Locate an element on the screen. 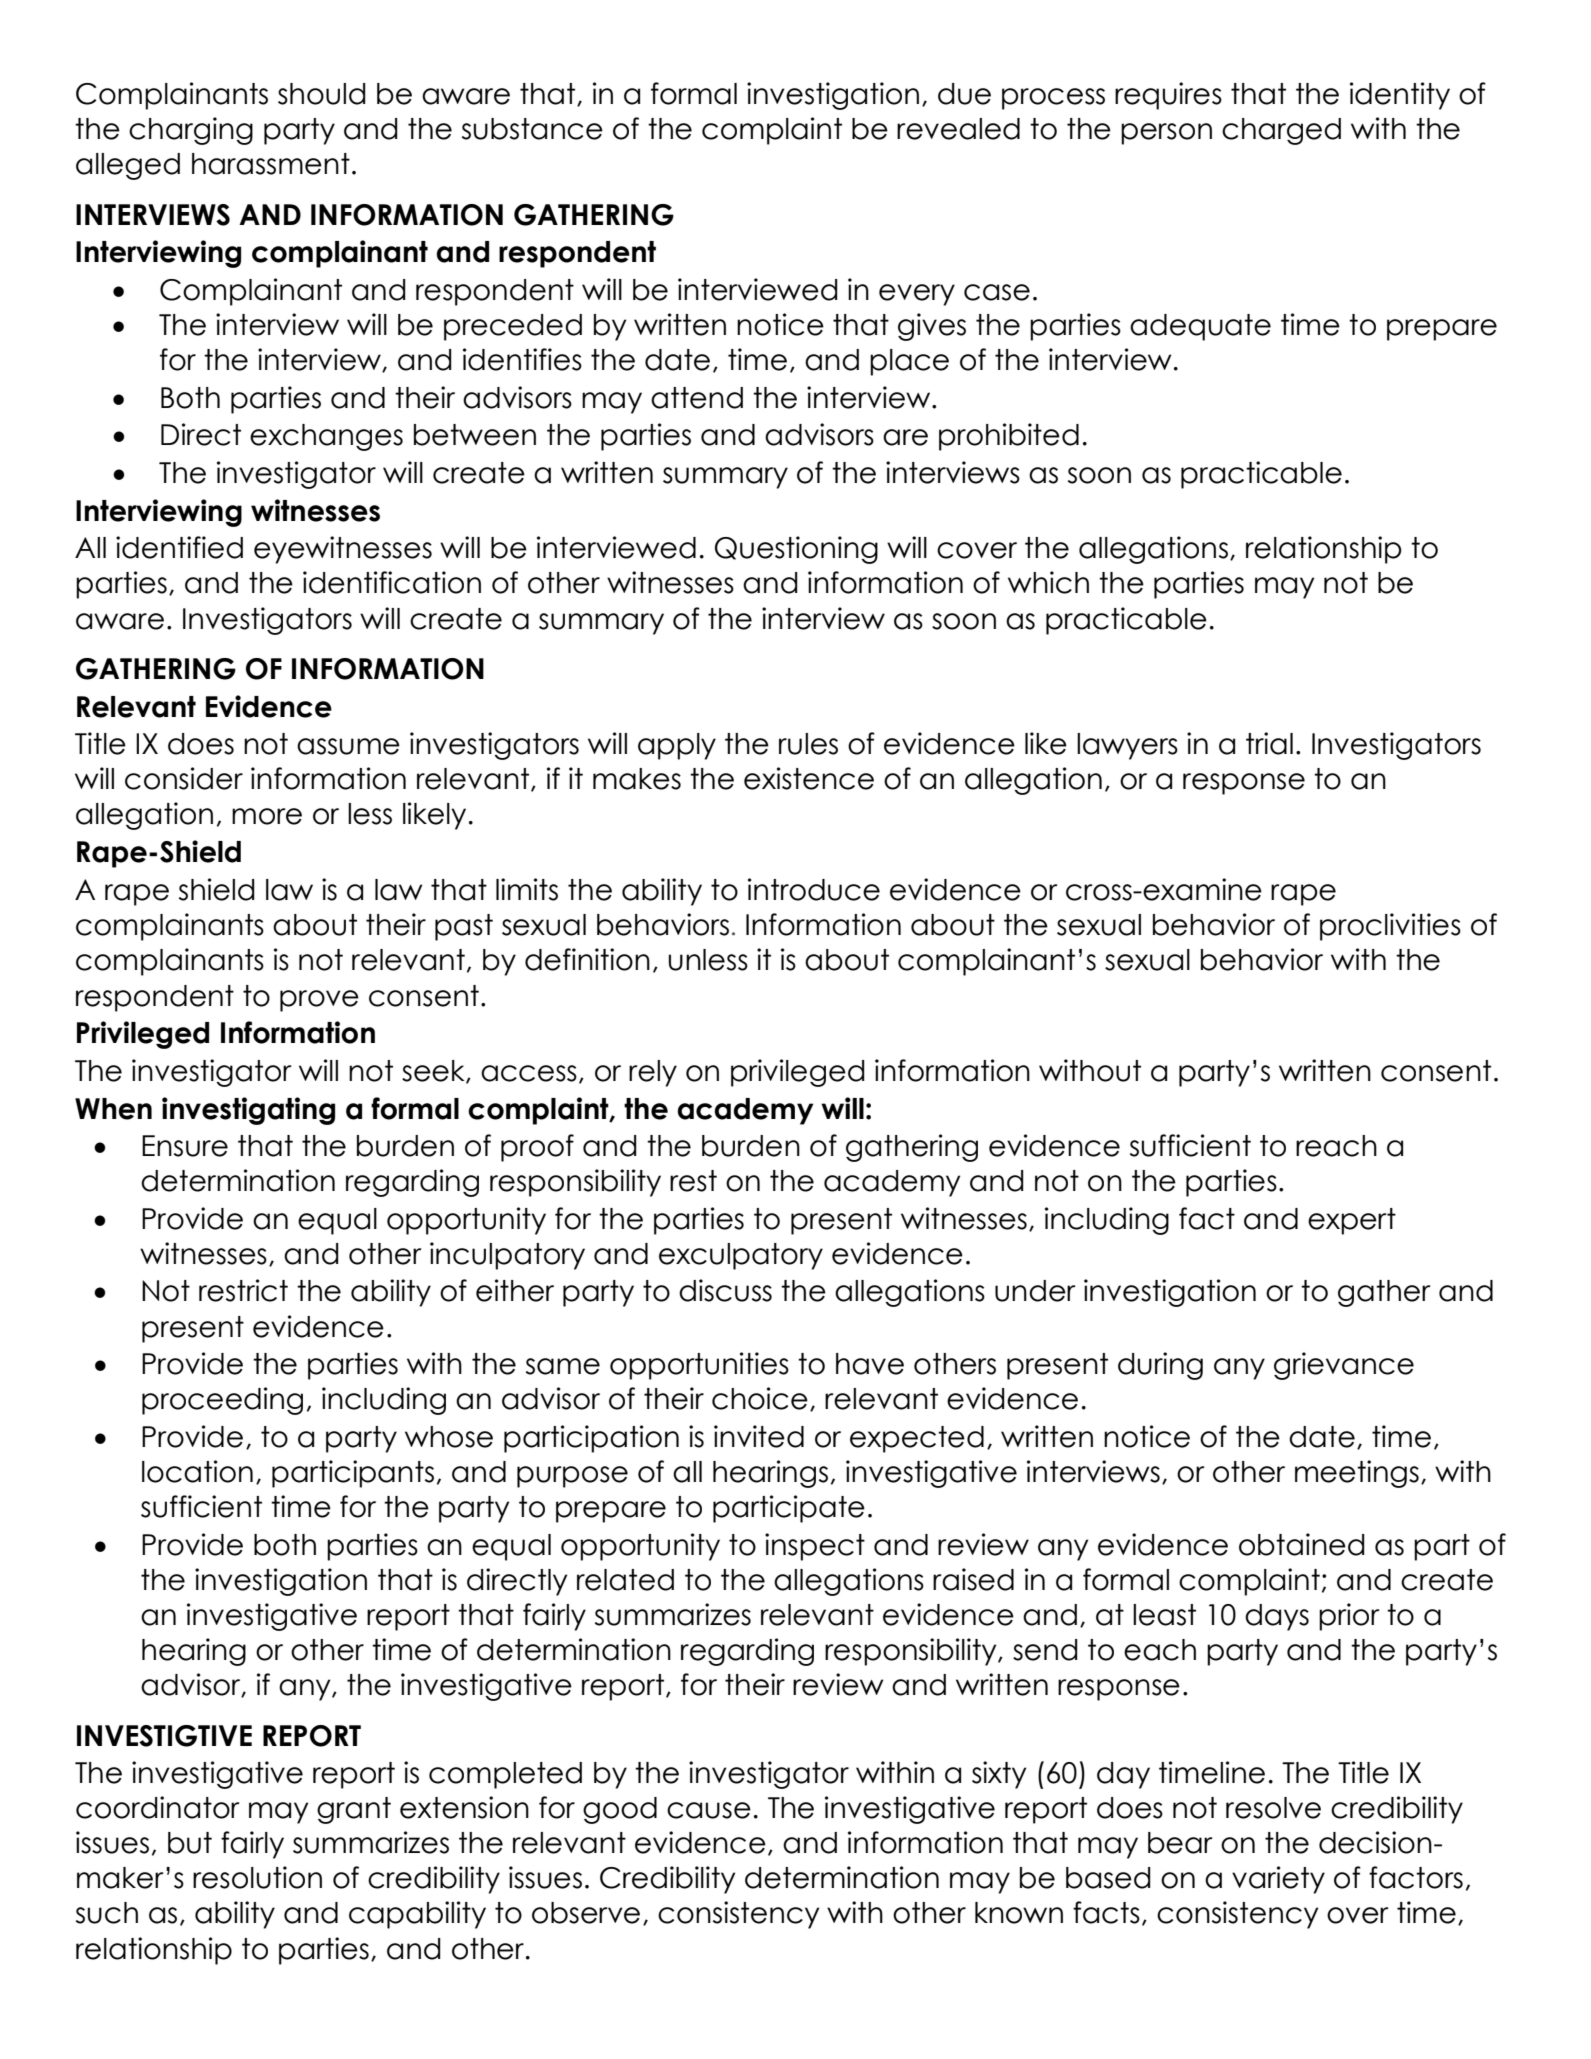 This screenshot has height=2059, width=1591. but is located at coordinates (190, 1843).
